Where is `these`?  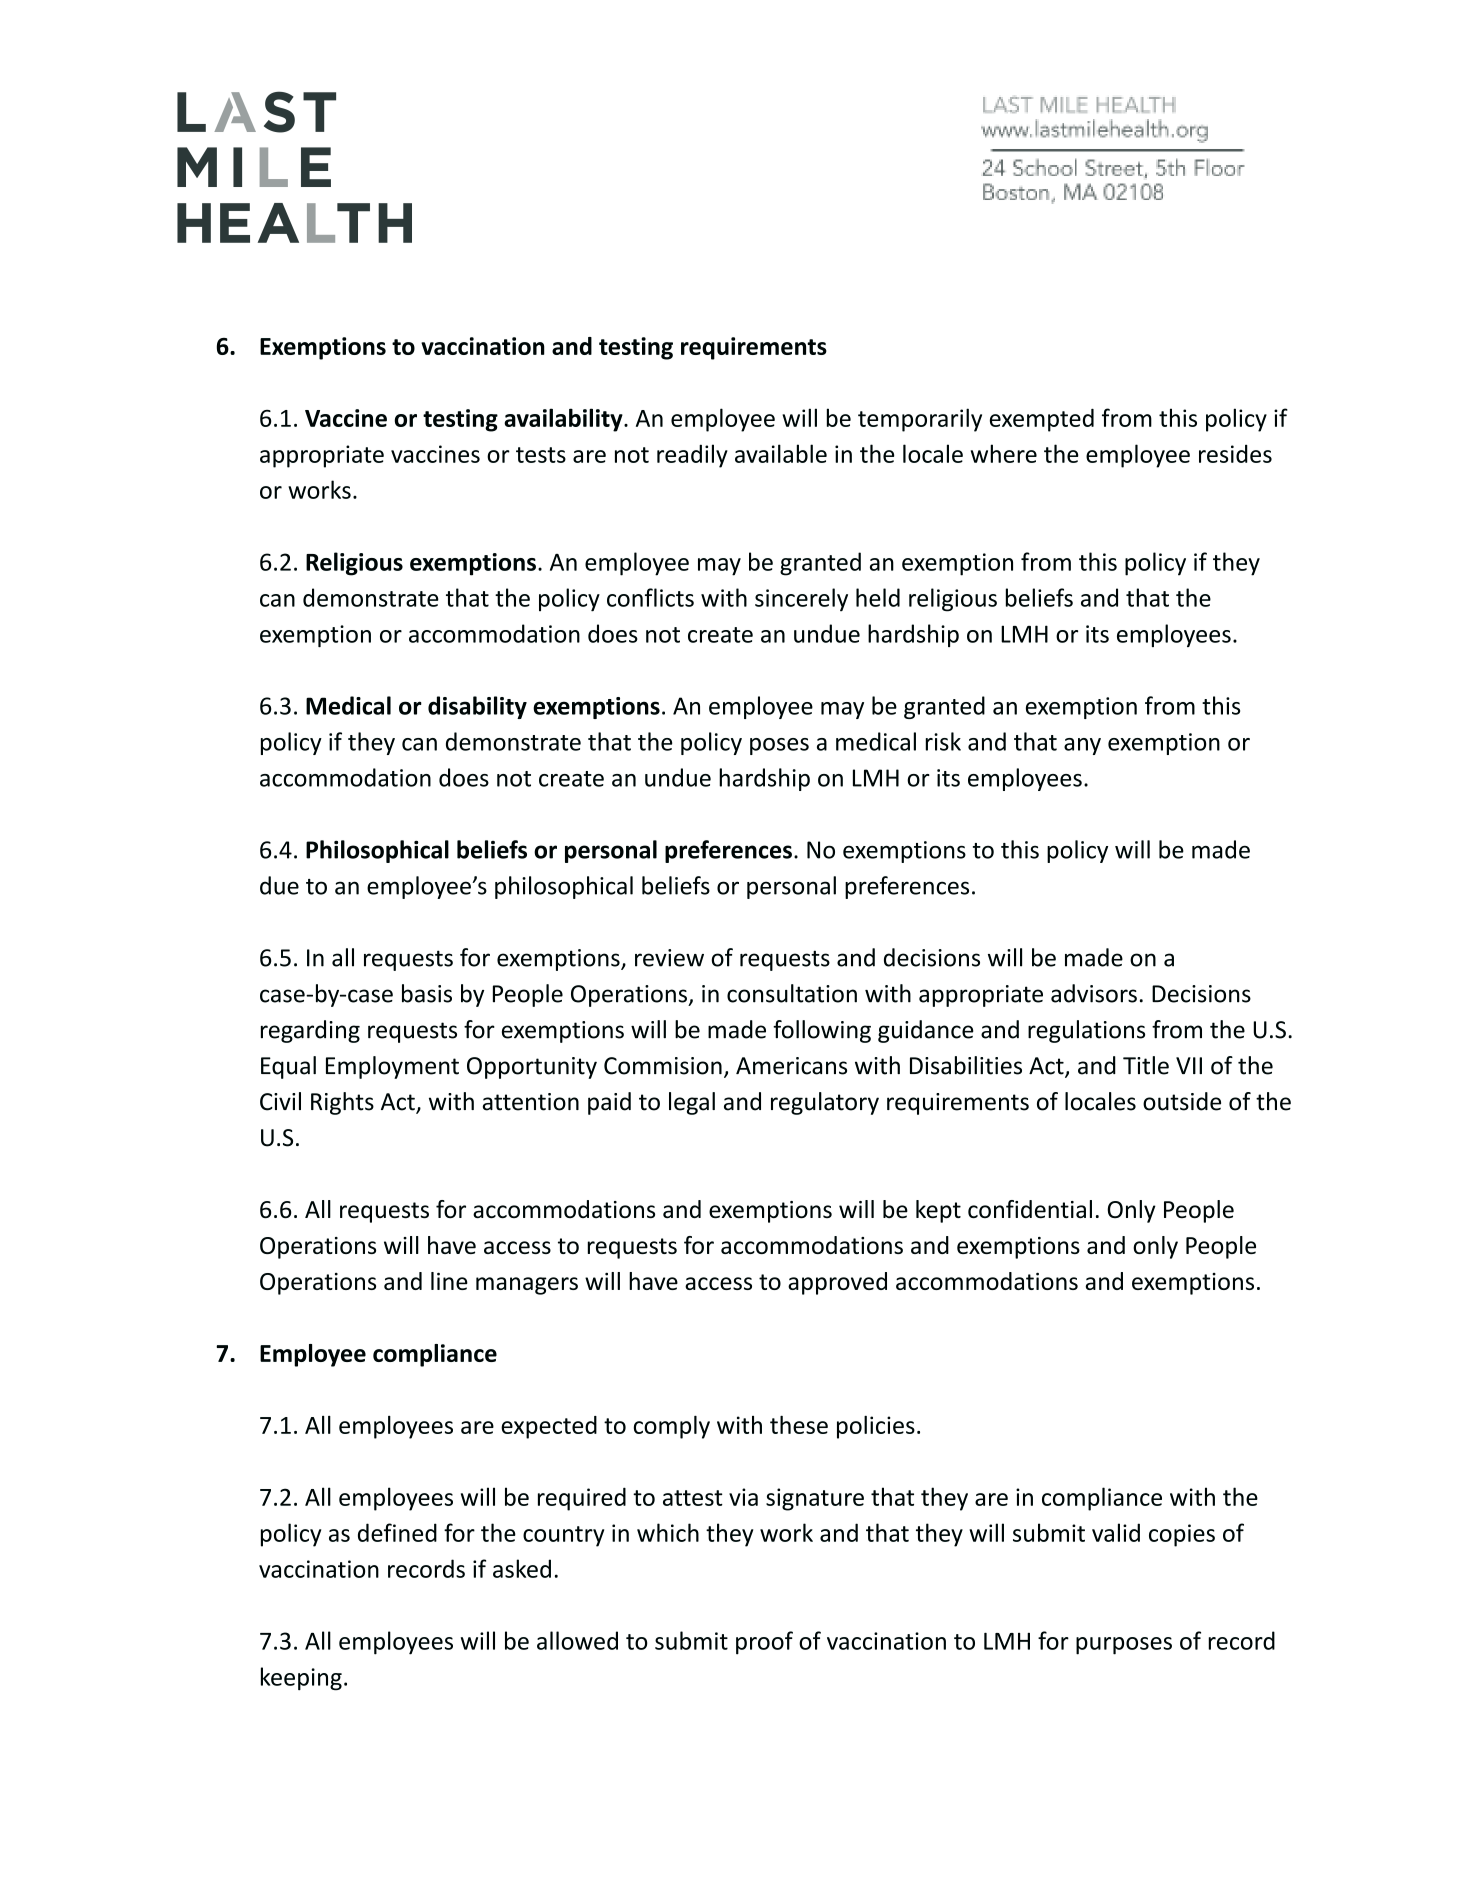 these is located at coordinates (799, 1425).
